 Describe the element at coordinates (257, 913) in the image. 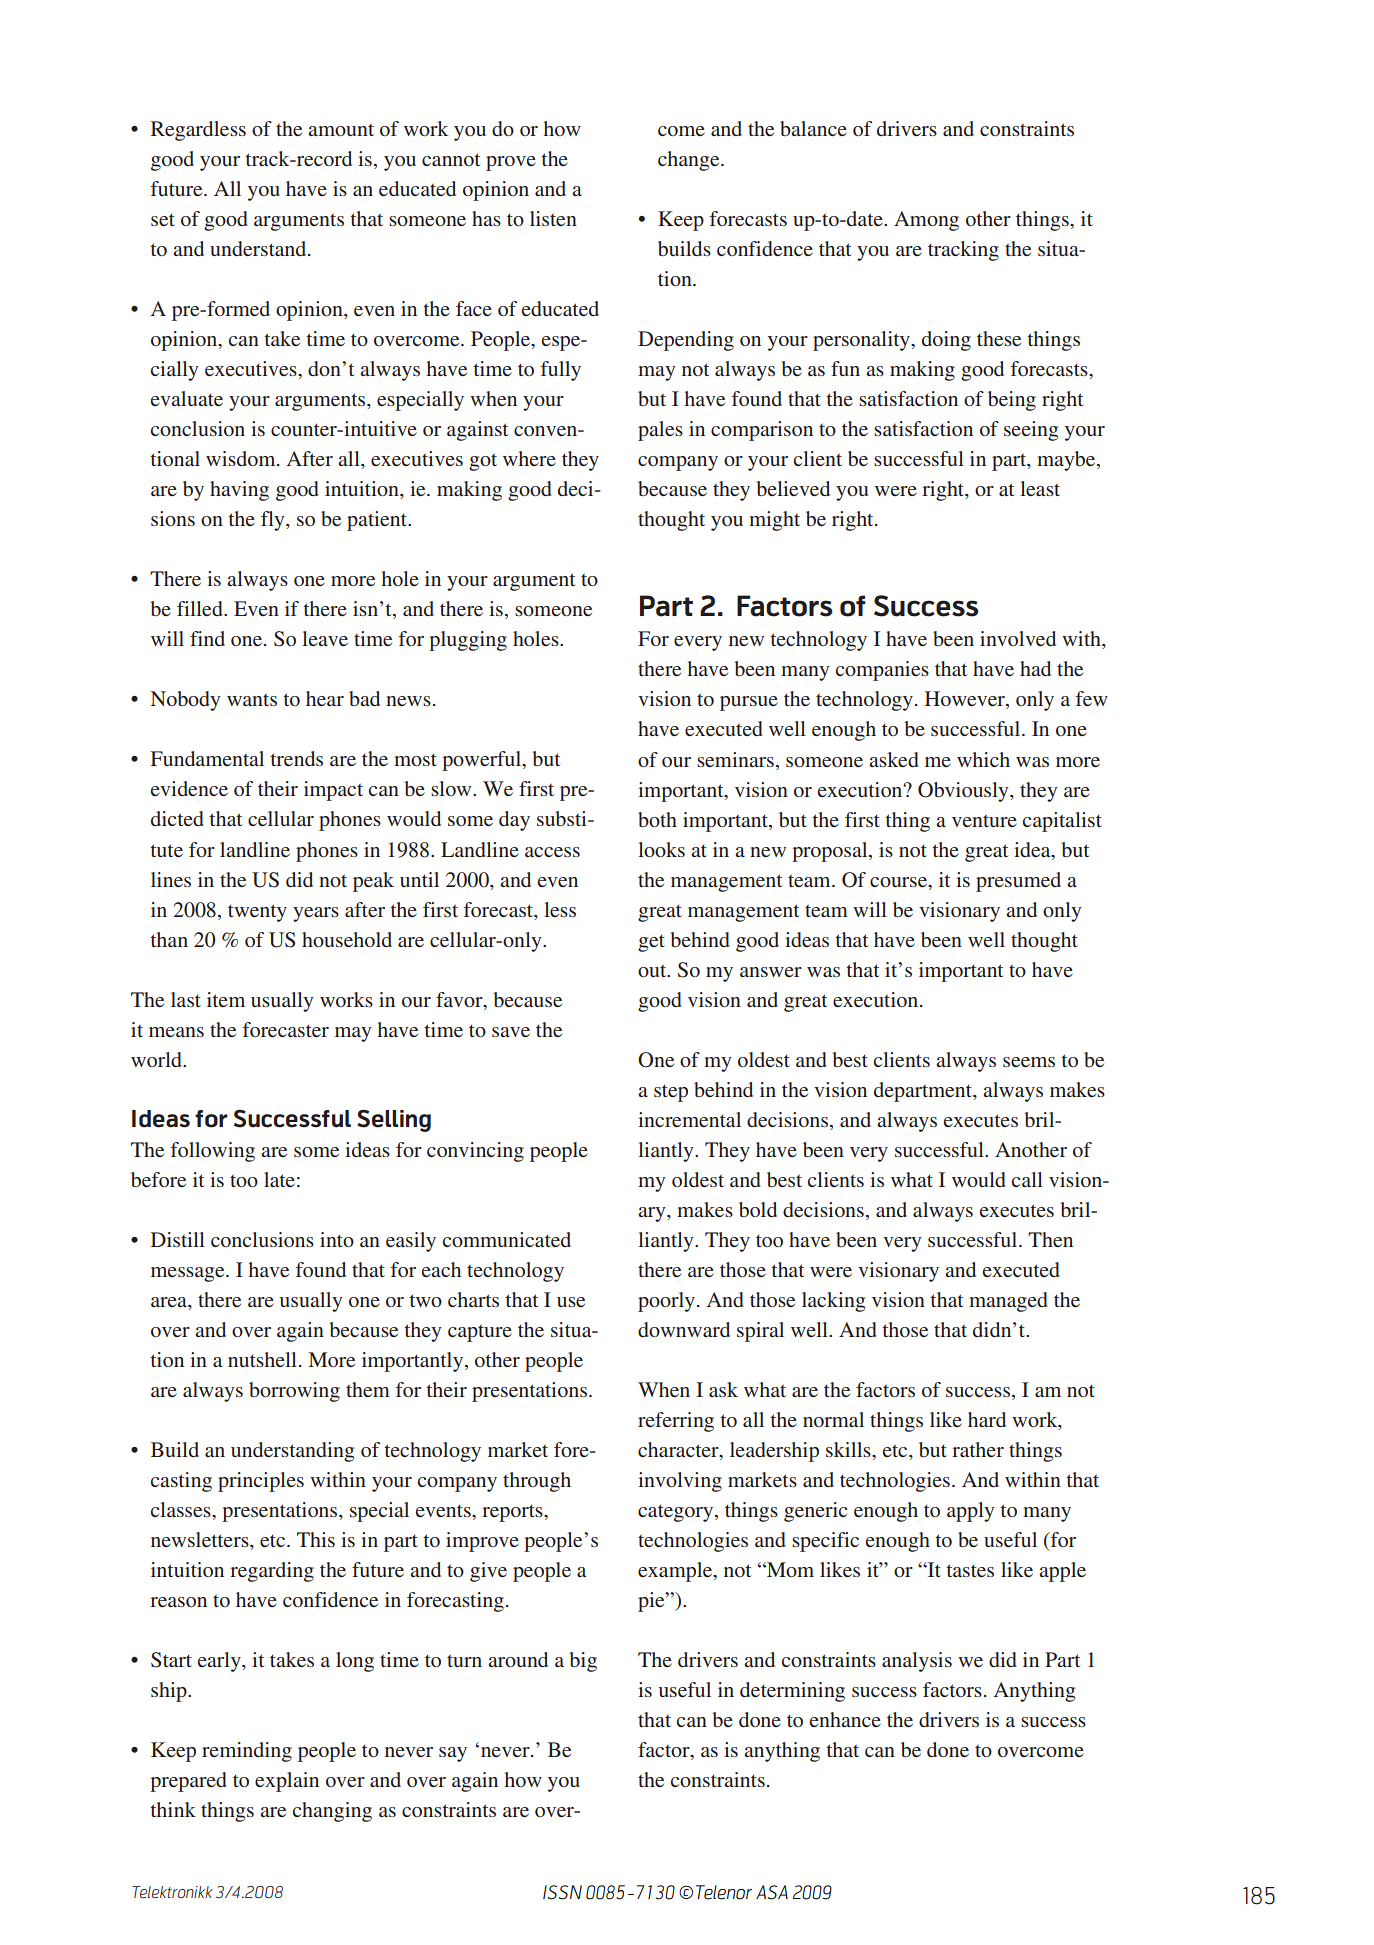

I see `twenty` at that location.
